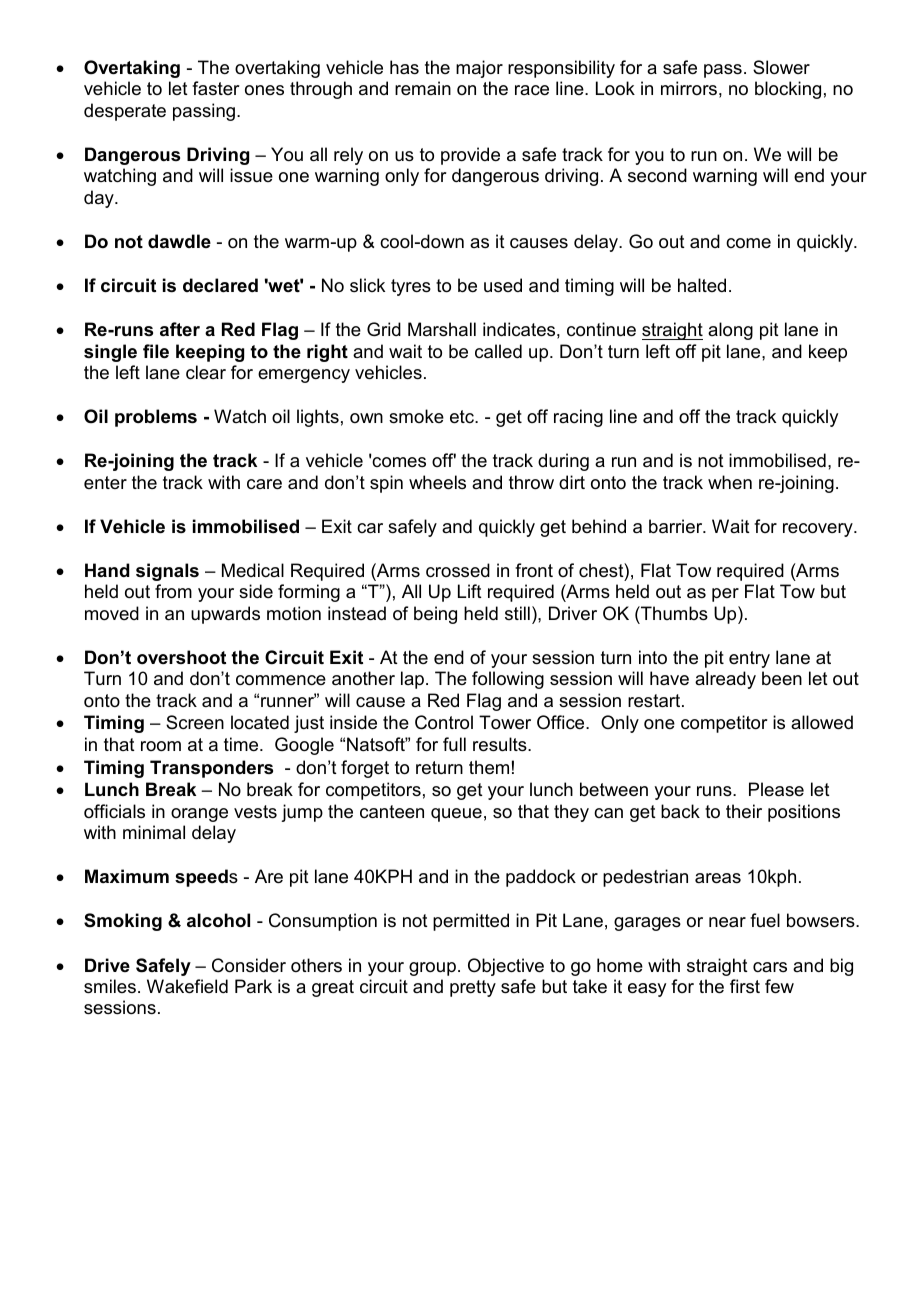 The image size is (924, 1308). What do you see at coordinates (479, 69) in the screenshot?
I see `major` at bounding box center [479, 69].
